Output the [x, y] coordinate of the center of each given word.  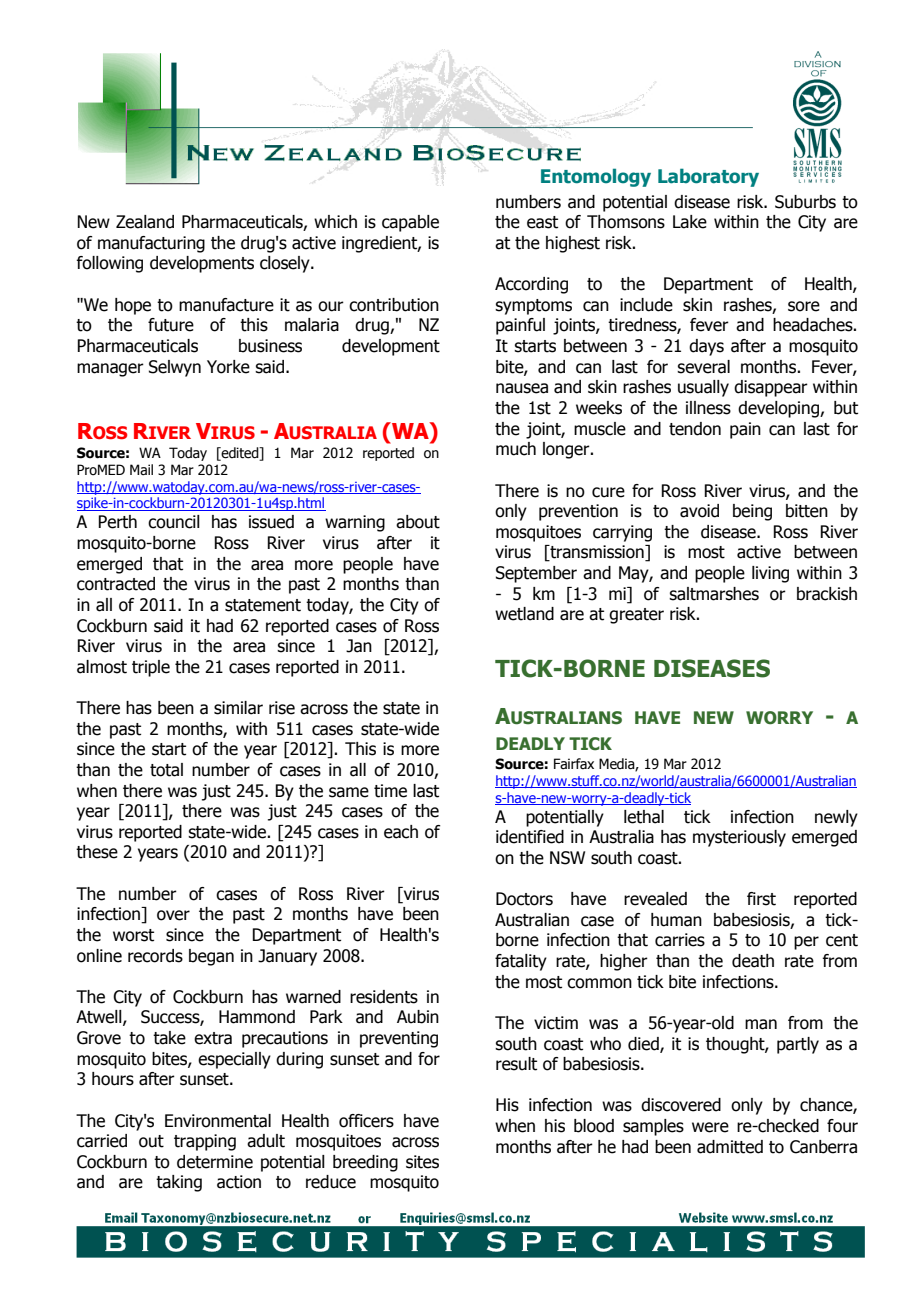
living [770, 574]
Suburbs [805, 202]
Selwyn [175, 368]
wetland [524, 614]
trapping [205, 1142]
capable [410, 223]
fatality [521, 962]
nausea [522, 388]
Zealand [145, 222]
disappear [771, 388]
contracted [116, 584]
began [211, 957]
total [166, 770]
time [390, 791]
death [753, 961]
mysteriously [739, 838]
